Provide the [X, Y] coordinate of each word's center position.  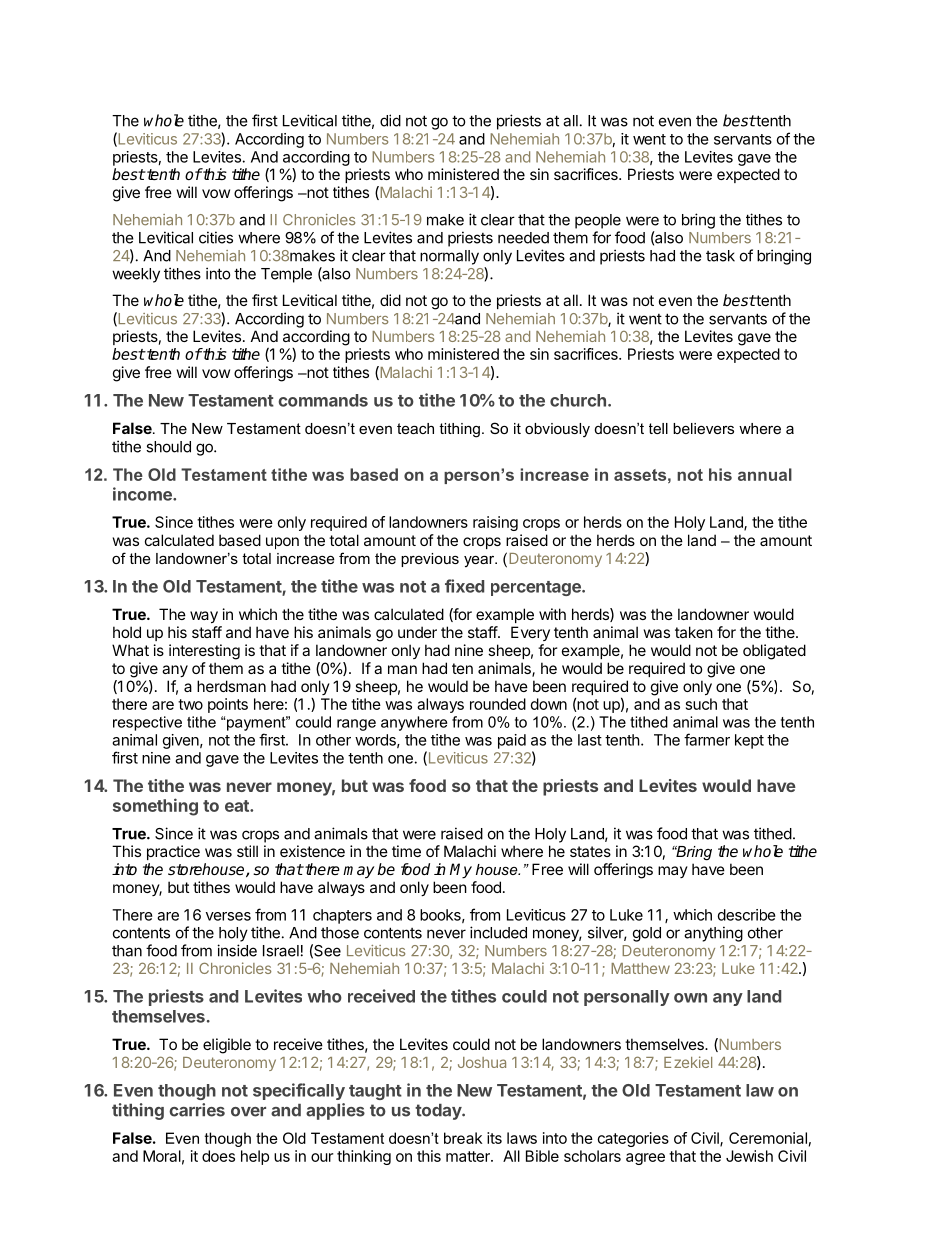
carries [197, 1110]
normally [449, 257]
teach [415, 428]
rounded [498, 704]
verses [228, 916]
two [190, 704]
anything [713, 934]
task [720, 256]
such [701, 704]
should [168, 447]
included [498, 932]
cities [216, 237]
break [463, 1138]
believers [703, 428]
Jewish [749, 1156]
